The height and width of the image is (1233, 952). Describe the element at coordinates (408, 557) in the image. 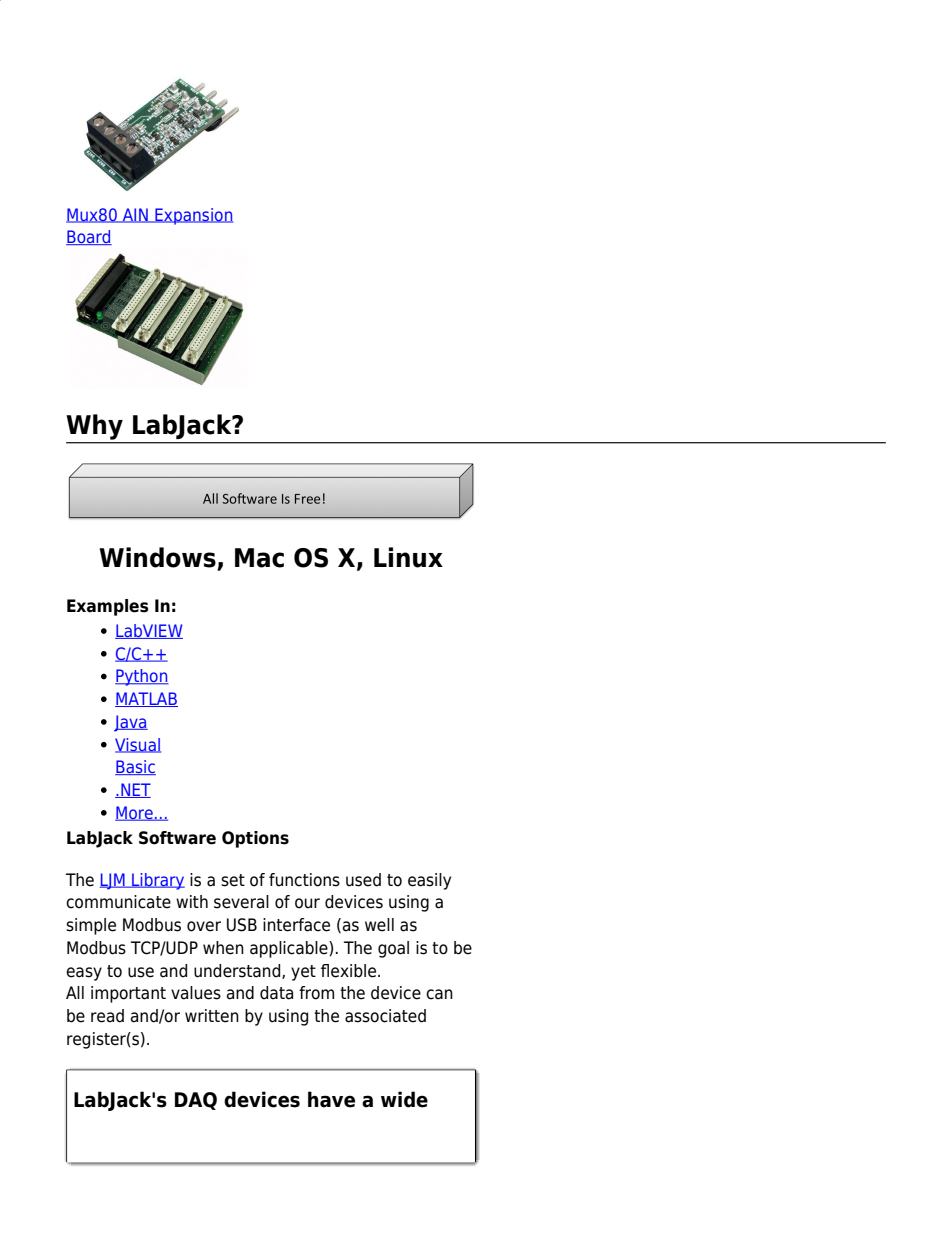

I see `Linux` at that location.
